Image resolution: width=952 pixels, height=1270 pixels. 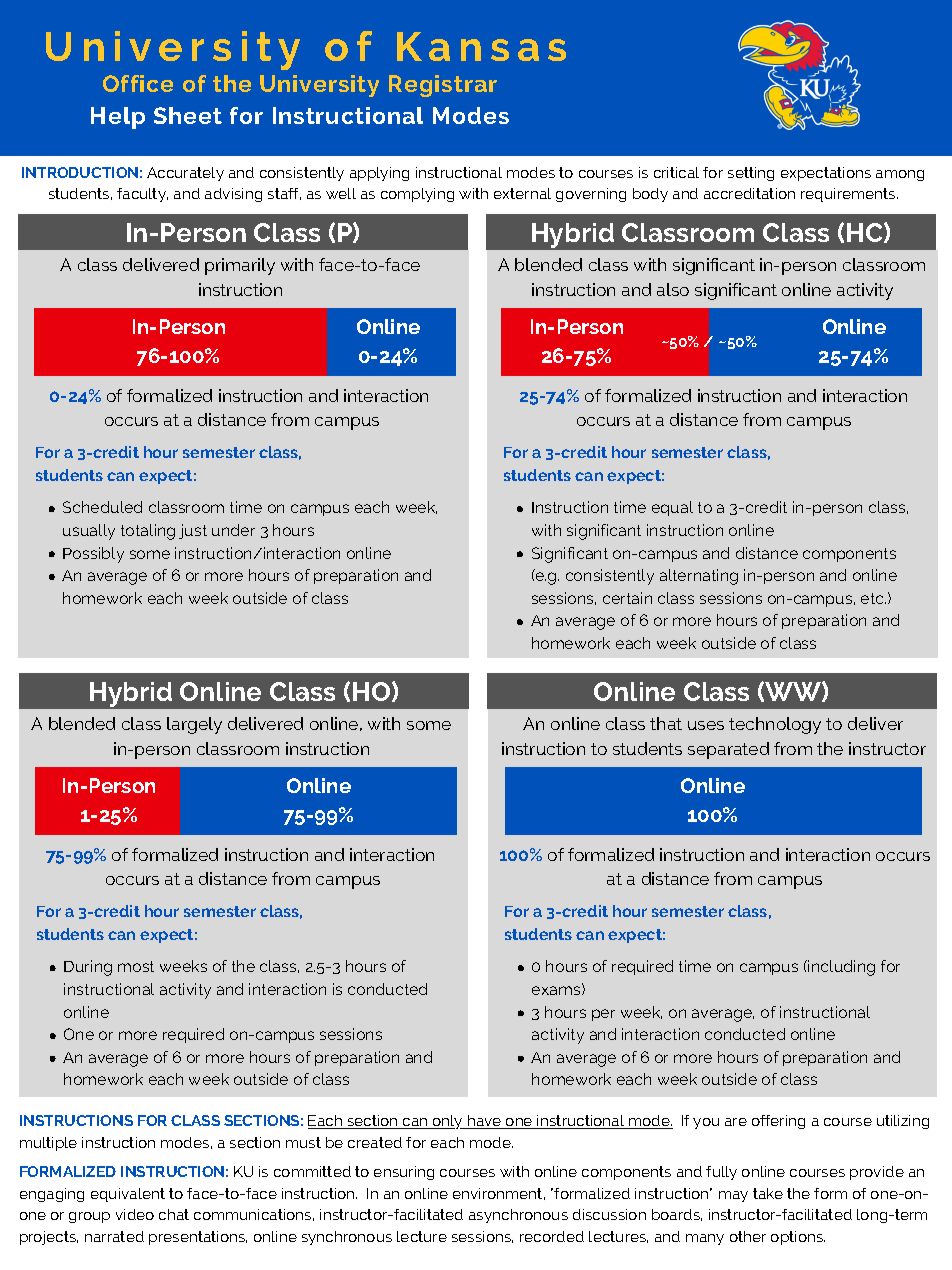 What do you see at coordinates (557, 989) in the screenshot?
I see `exams` at bounding box center [557, 989].
